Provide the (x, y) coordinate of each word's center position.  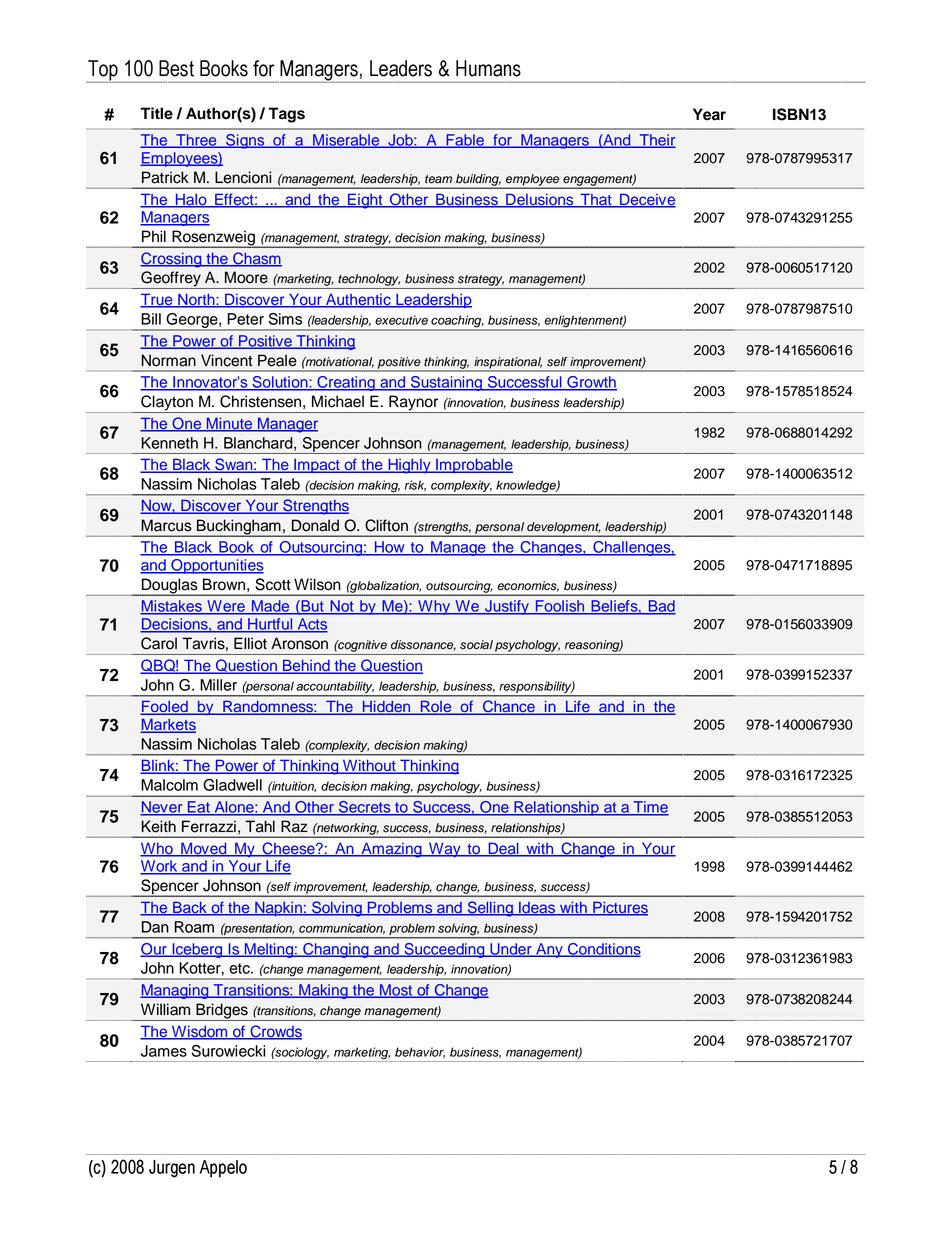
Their (656, 141)
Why (434, 607)
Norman (168, 360)
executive (401, 320)
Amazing (391, 850)
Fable (465, 141)
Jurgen (172, 1169)
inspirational (507, 364)
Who (157, 849)
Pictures (619, 908)
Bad (661, 607)
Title (156, 113)
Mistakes (172, 607)
